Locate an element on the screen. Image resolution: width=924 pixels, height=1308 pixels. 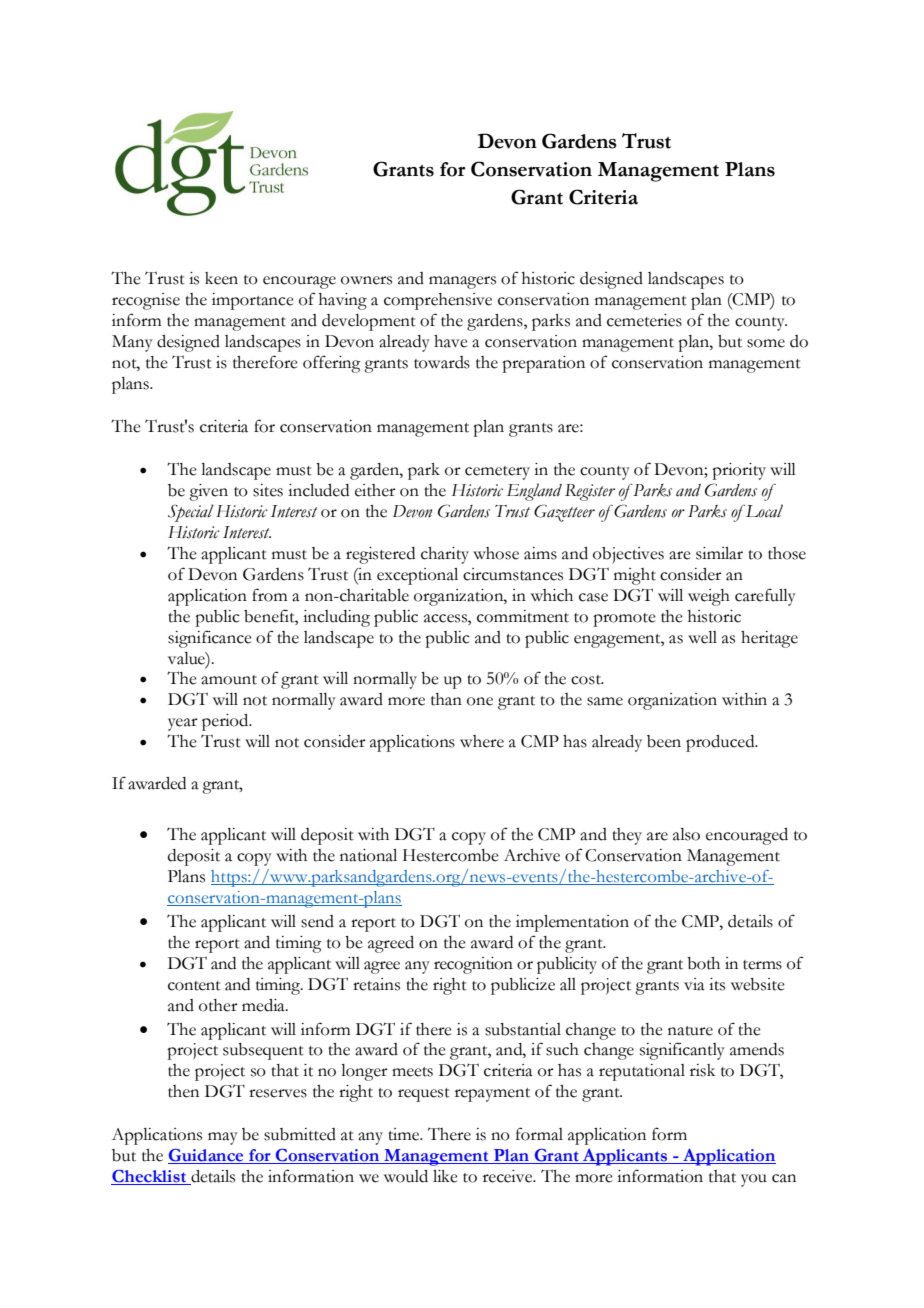
cemeteries is located at coordinates (644, 320).
